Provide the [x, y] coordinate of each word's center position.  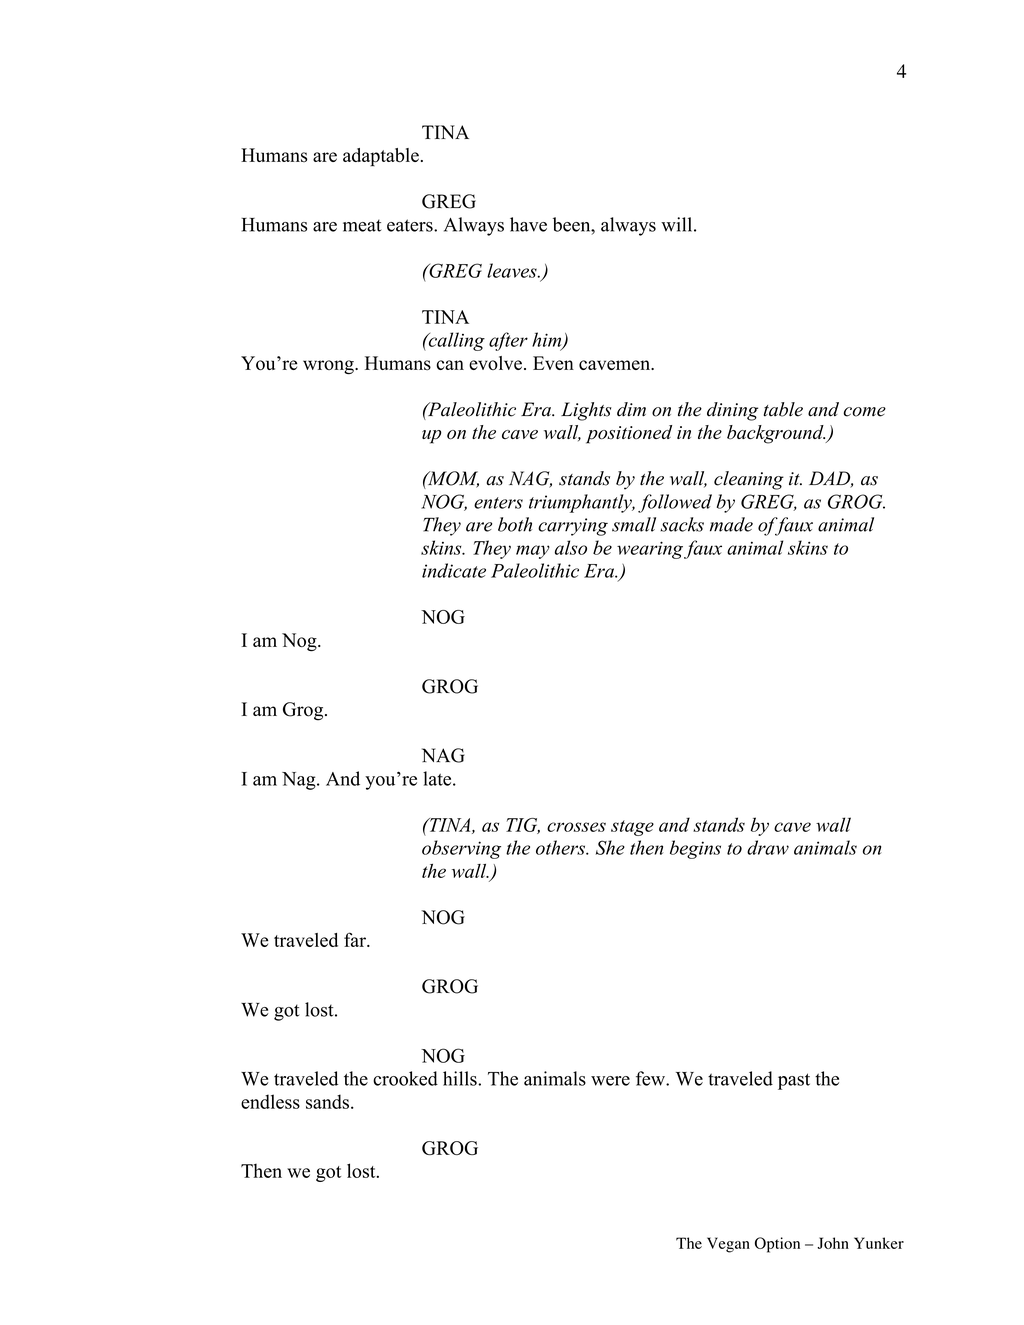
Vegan [728, 1245]
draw [768, 847]
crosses [576, 827]
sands [327, 1101]
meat [362, 225]
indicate [454, 570]
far [356, 939]
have [528, 224]
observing [461, 849]
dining [732, 411]
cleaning [749, 480]
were [610, 1081]
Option [777, 1245]
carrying [573, 527]
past [794, 1081]
